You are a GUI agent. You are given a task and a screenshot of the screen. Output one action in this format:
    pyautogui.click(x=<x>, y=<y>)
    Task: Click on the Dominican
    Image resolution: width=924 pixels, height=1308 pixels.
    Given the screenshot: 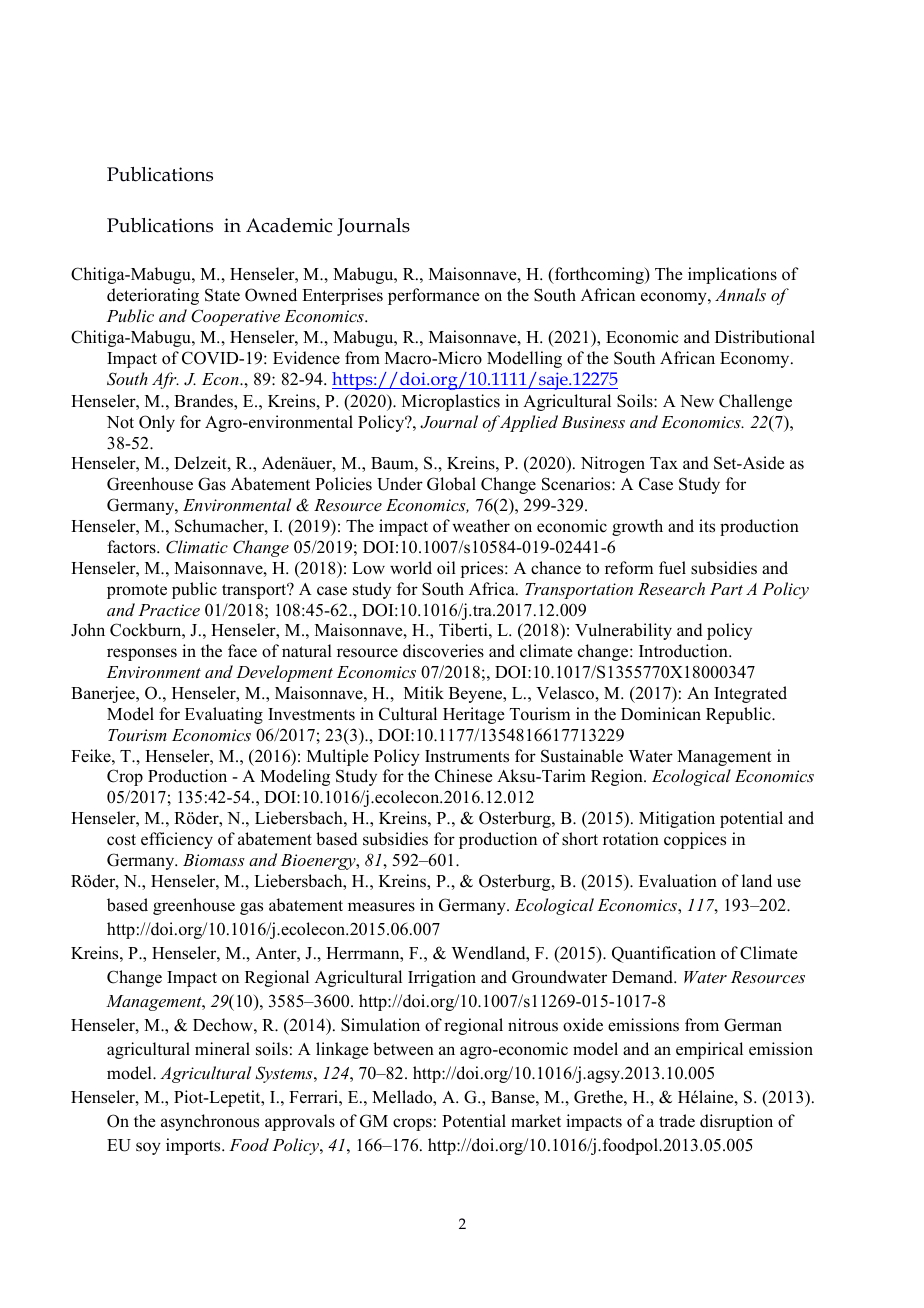 What is the action you would take?
    pyautogui.click(x=661, y=714)
